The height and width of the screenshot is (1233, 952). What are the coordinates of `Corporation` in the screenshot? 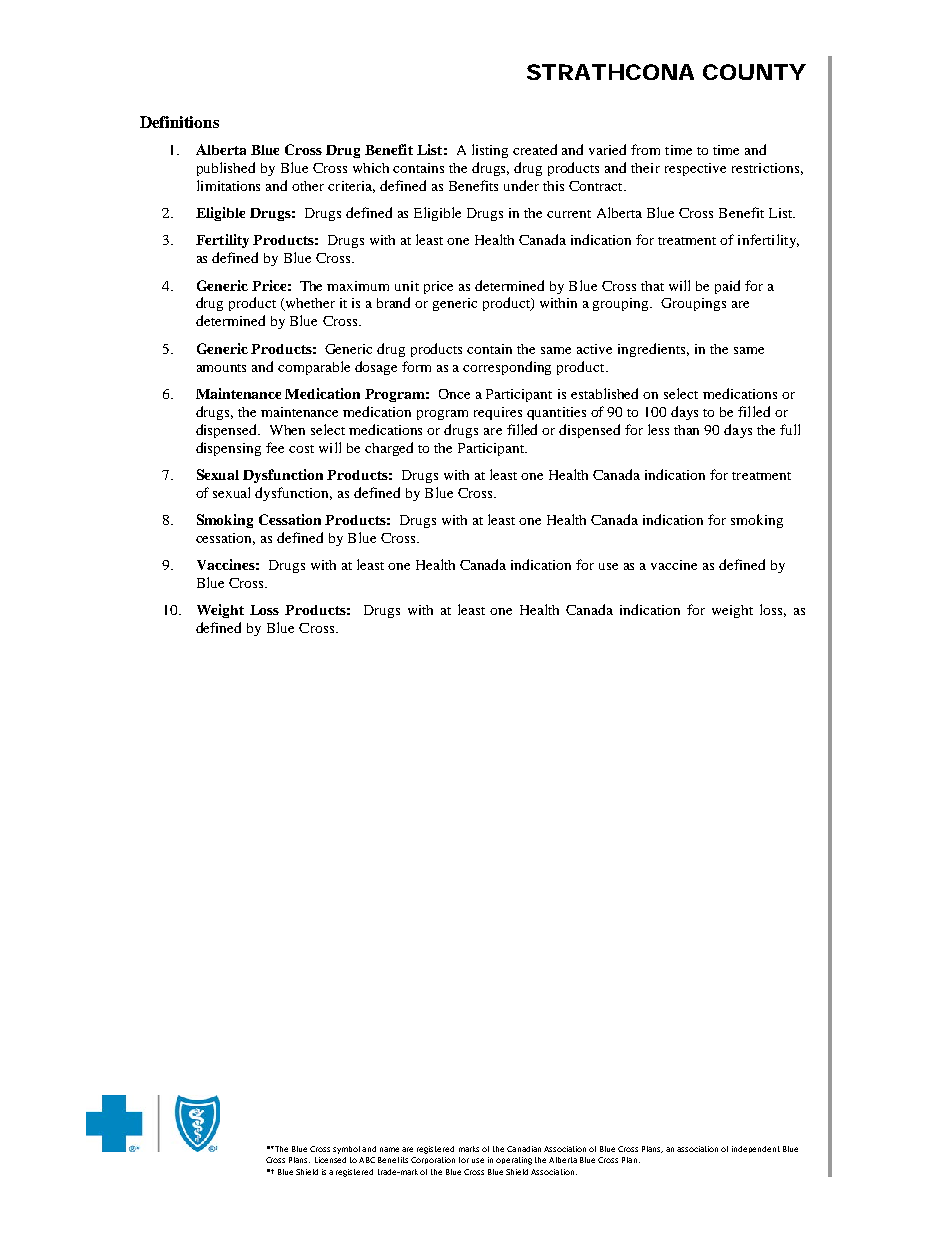 It's located at (433, 1160).
